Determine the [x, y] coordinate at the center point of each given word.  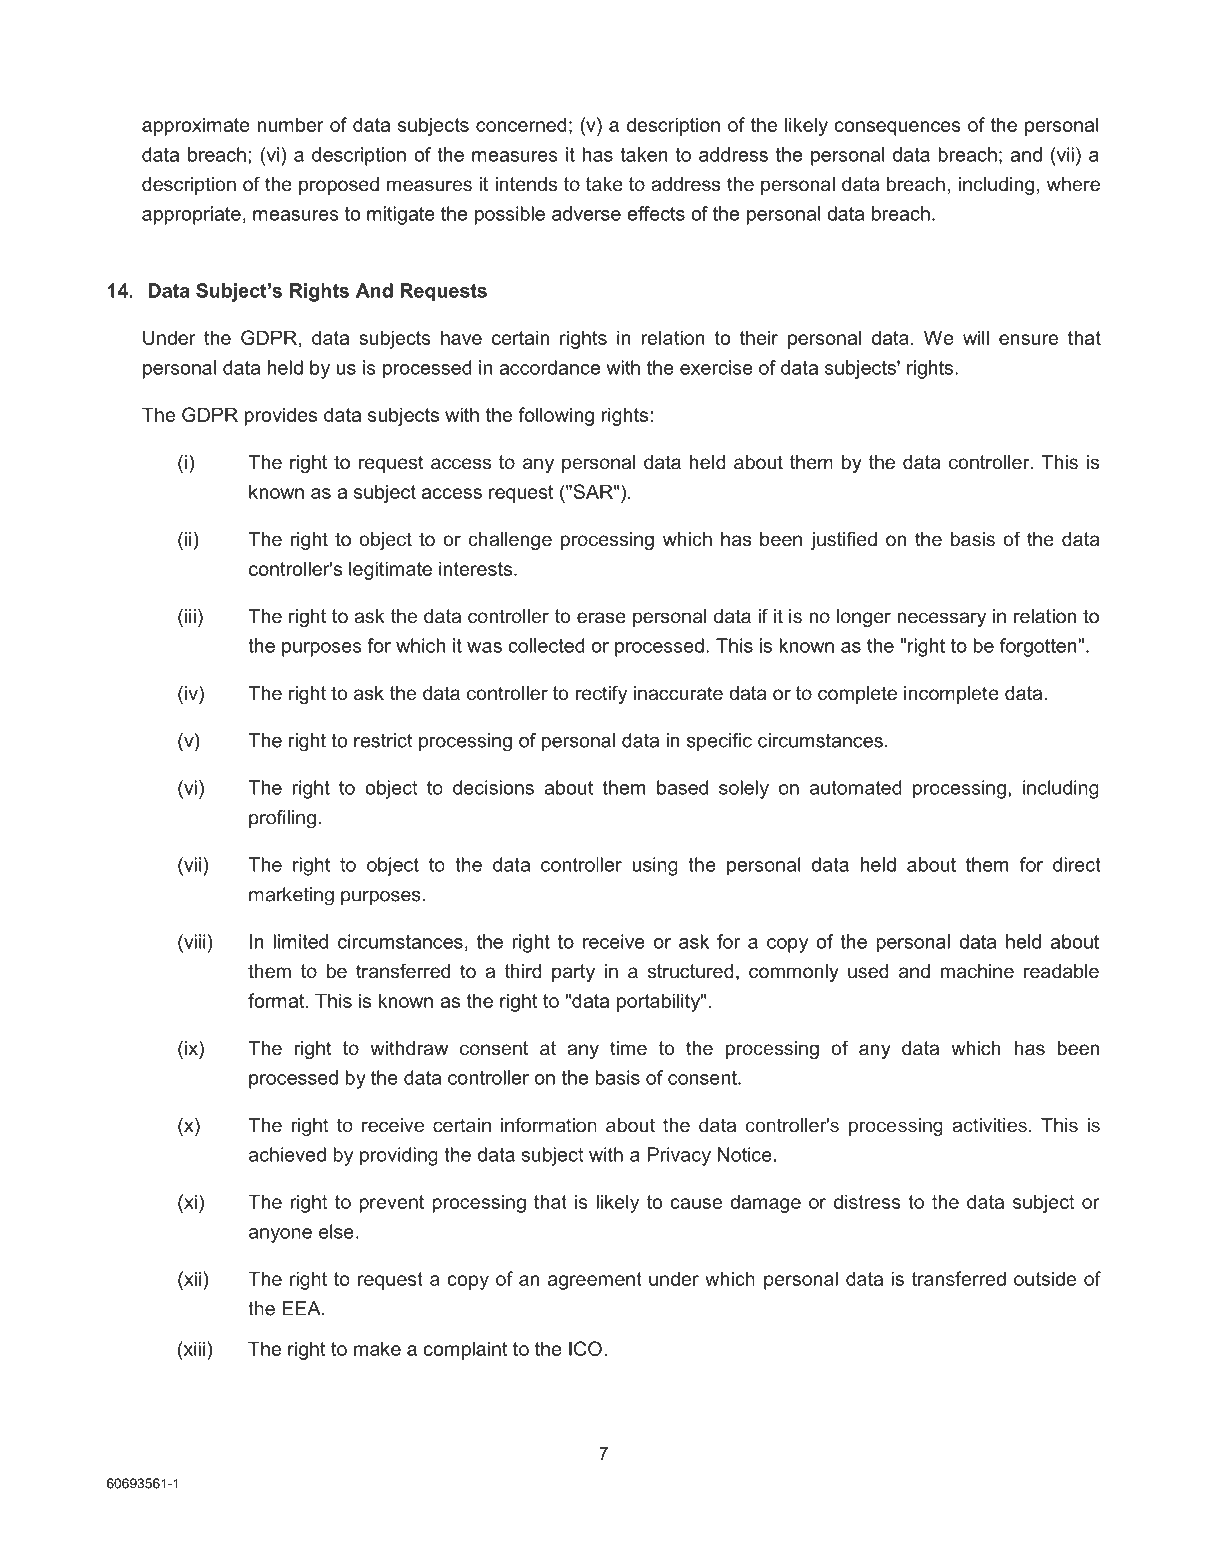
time [628, 1048]
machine [977, 971]
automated [856, 787]
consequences [897, 128]
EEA [303, 1308]
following [556, 416]
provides [280, 416]
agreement [595, 1281]
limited [300, 941]
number [290, 124]
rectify [601, 694]
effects [656, 213]
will [976, 337]
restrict [383, 740]
